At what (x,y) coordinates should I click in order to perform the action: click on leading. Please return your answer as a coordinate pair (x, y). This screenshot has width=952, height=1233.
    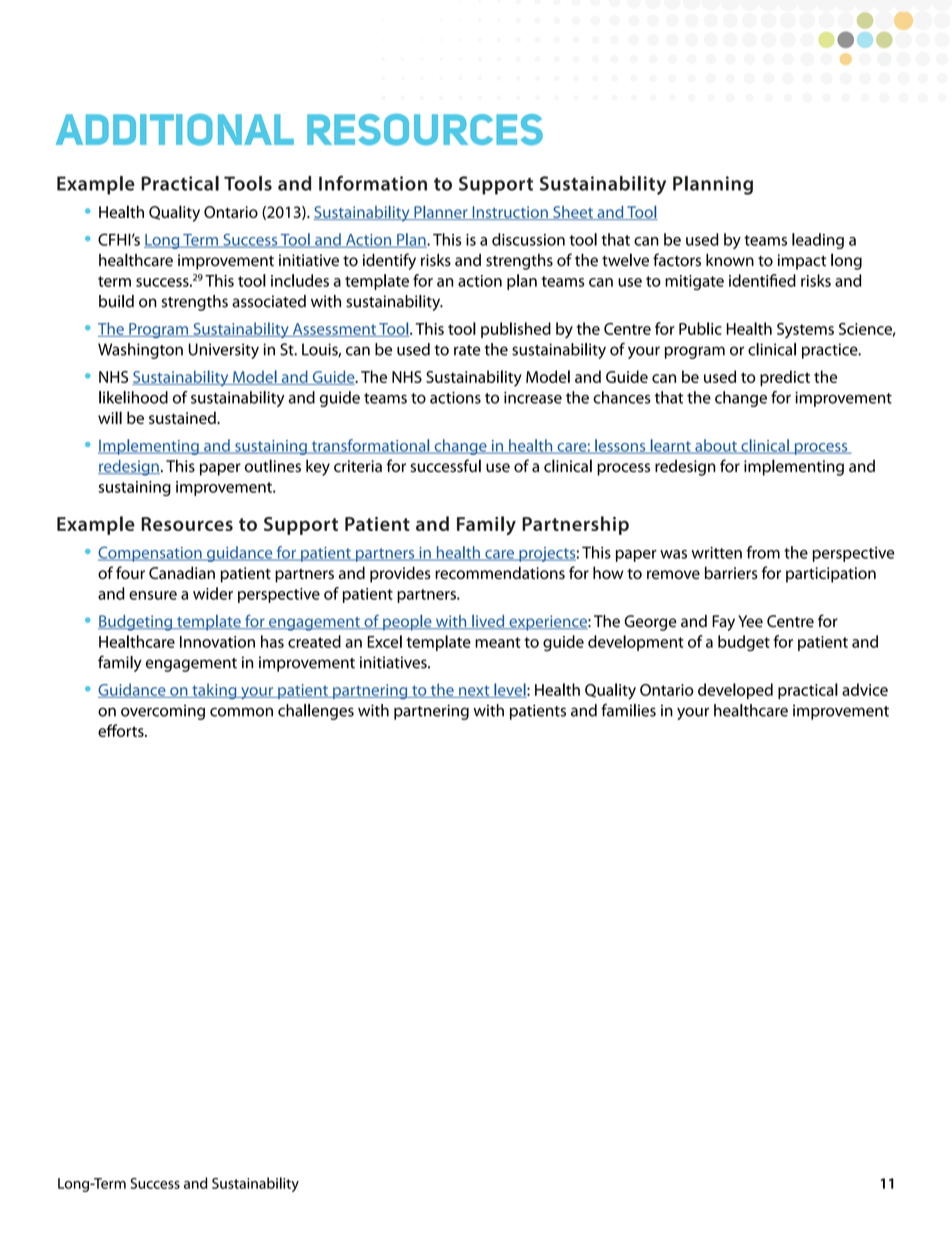
    Looking at the image, I should click on (818, 241).
